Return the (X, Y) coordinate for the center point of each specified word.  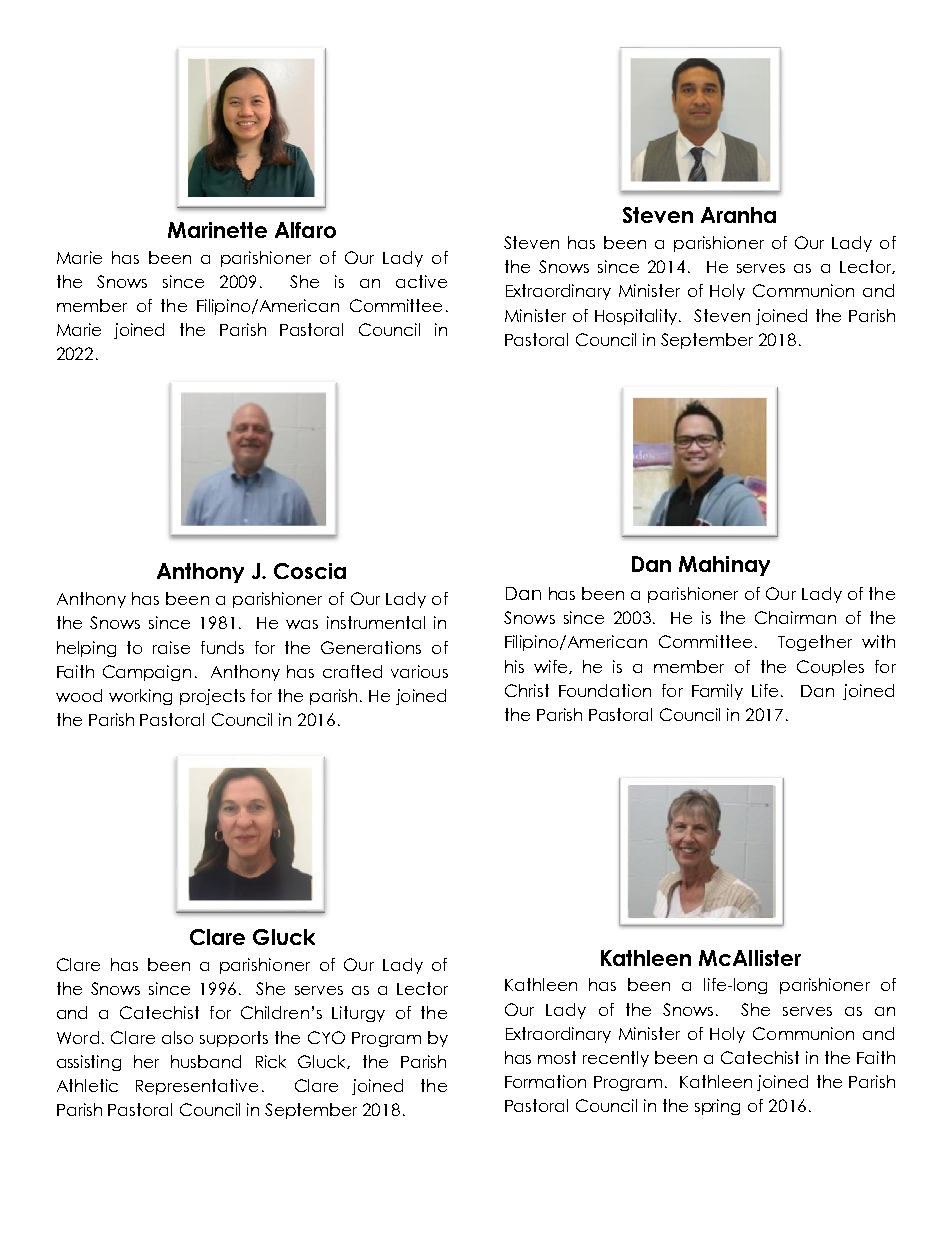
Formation (545, 1081)
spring (717, 1107)
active (421, 281)
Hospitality (638, 317)
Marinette (217, 230)
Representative (197, 1087)
